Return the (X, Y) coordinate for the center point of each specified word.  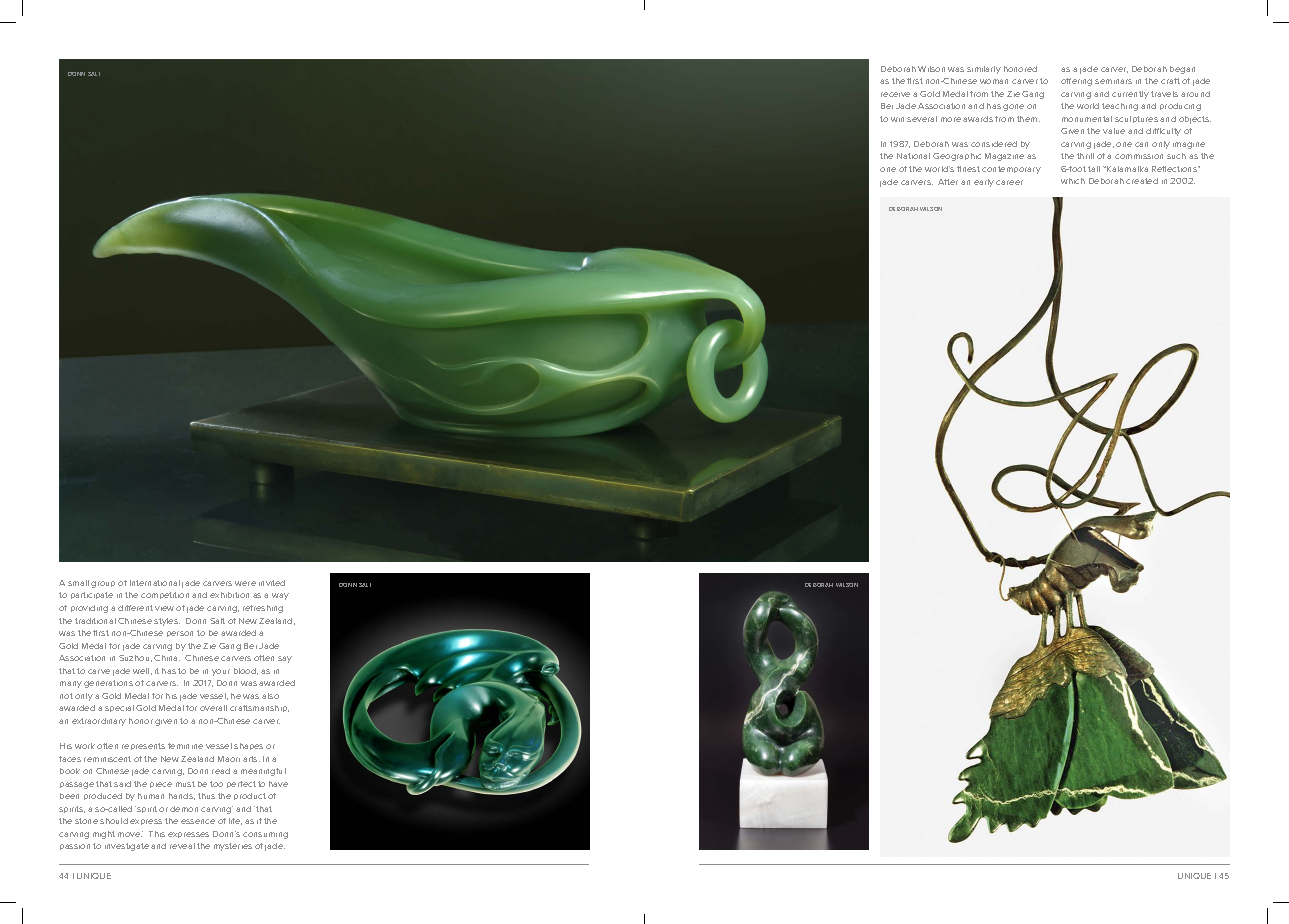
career (1009, 182)
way (280, 596)
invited (272, 583)
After (948, 182)
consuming (265, 835)
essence (198, 821)
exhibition (229, 595)
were (245, 583)
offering (1076, 82)
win (897, 119)
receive (895, 94)
